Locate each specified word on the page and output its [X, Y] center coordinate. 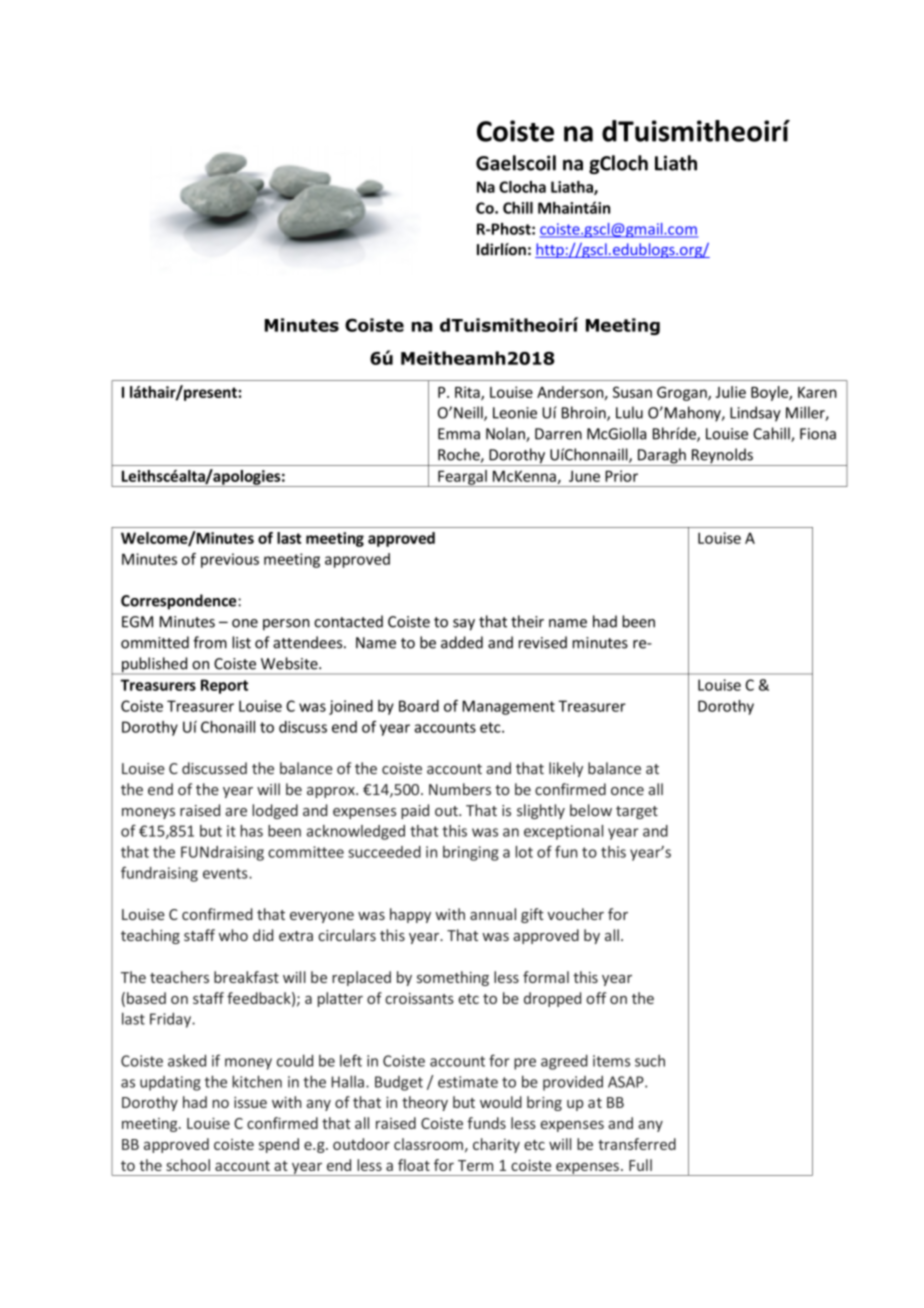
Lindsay [755, 414]
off [596, 998]
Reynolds [722, 457]
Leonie [515, 413]
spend [279, 1145]
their [527, 621]
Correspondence [180, 602]
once [627, 791]
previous [230, 560]
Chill [518, 208]
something [453, 978]
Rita [468, 393]
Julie [731, 392]
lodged [275, 811]
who [233, 935]
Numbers [460, 789]
